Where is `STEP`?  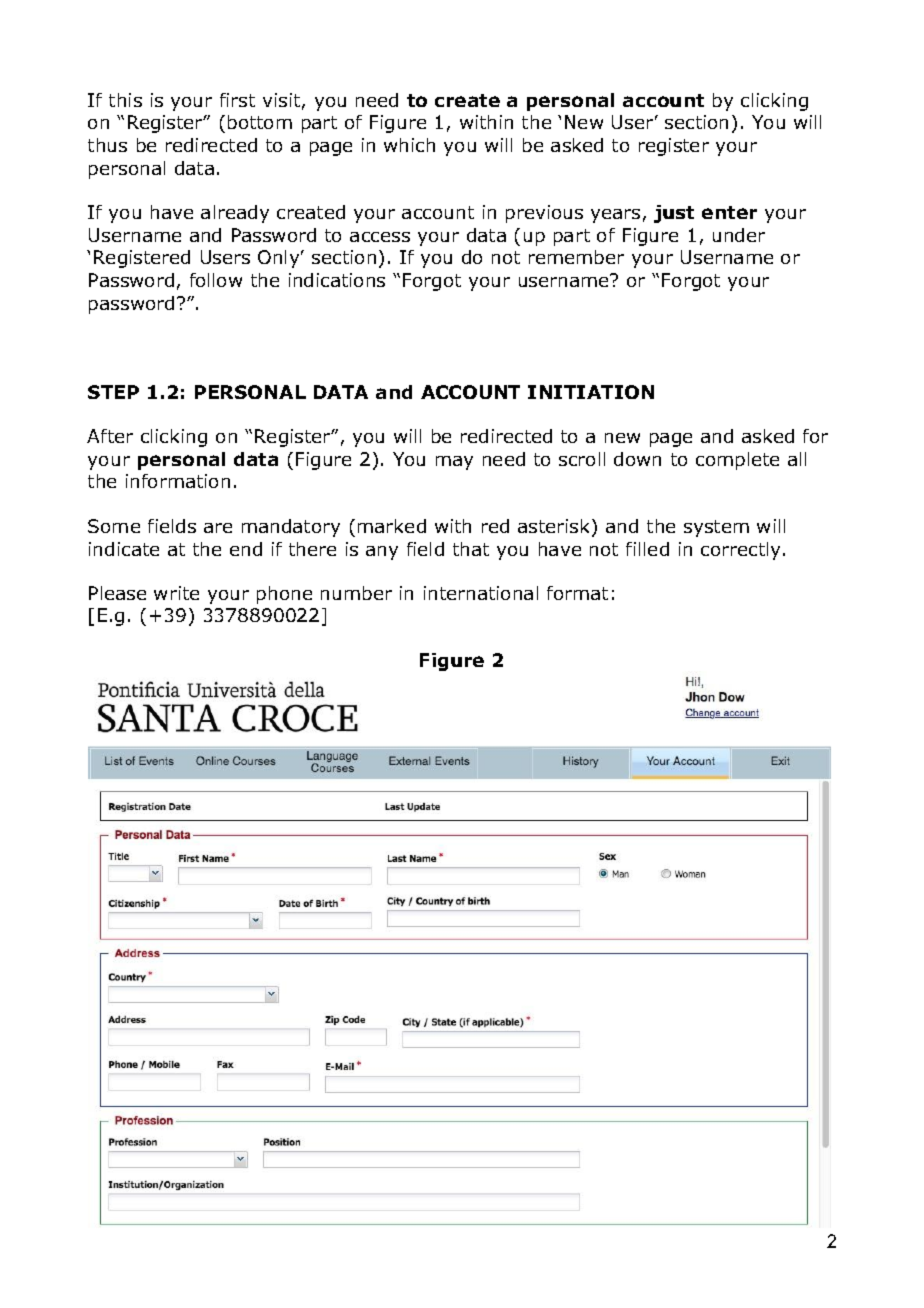
STEP is located at coordinates (113, 392).
